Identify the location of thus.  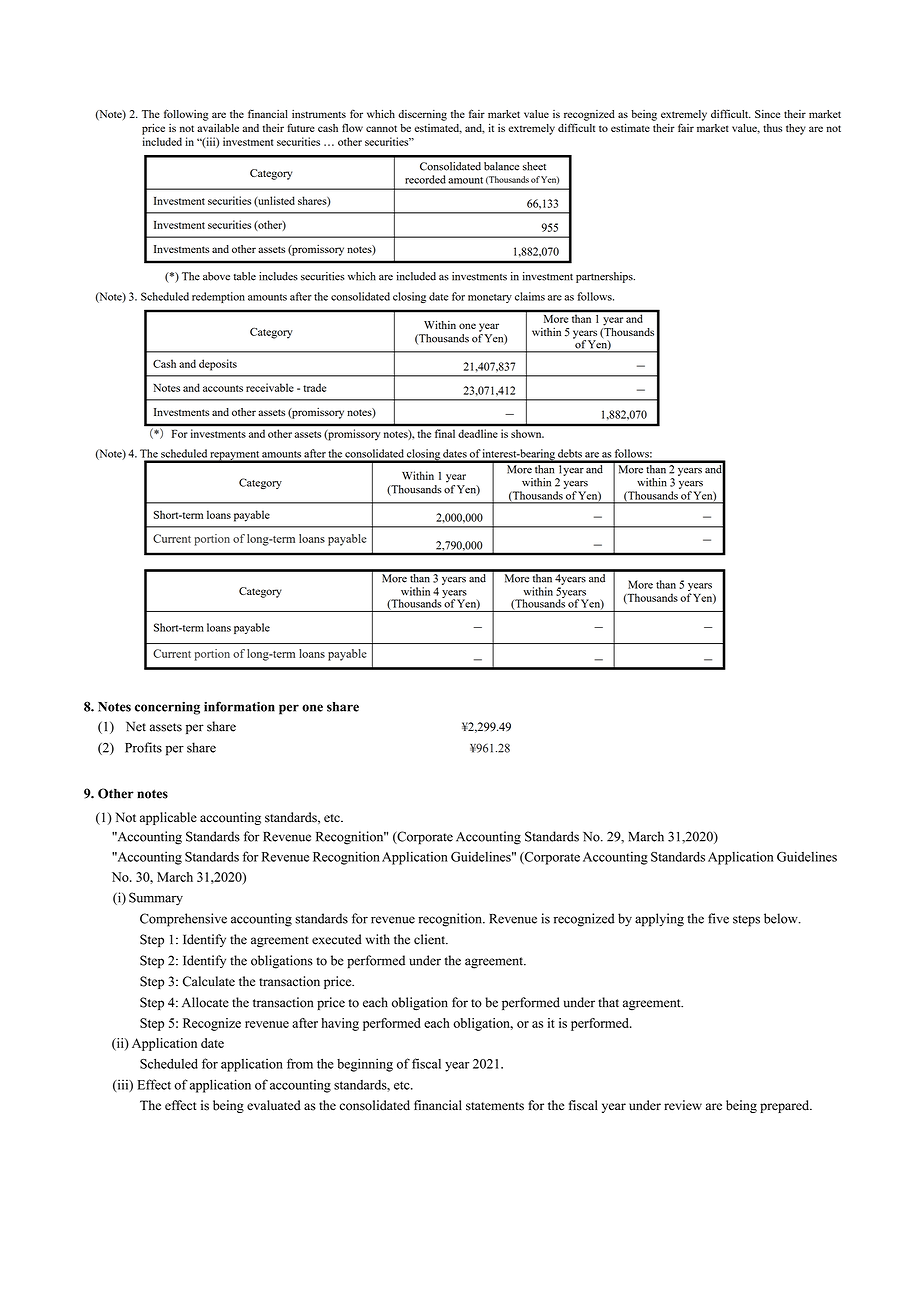
(772, 128).
